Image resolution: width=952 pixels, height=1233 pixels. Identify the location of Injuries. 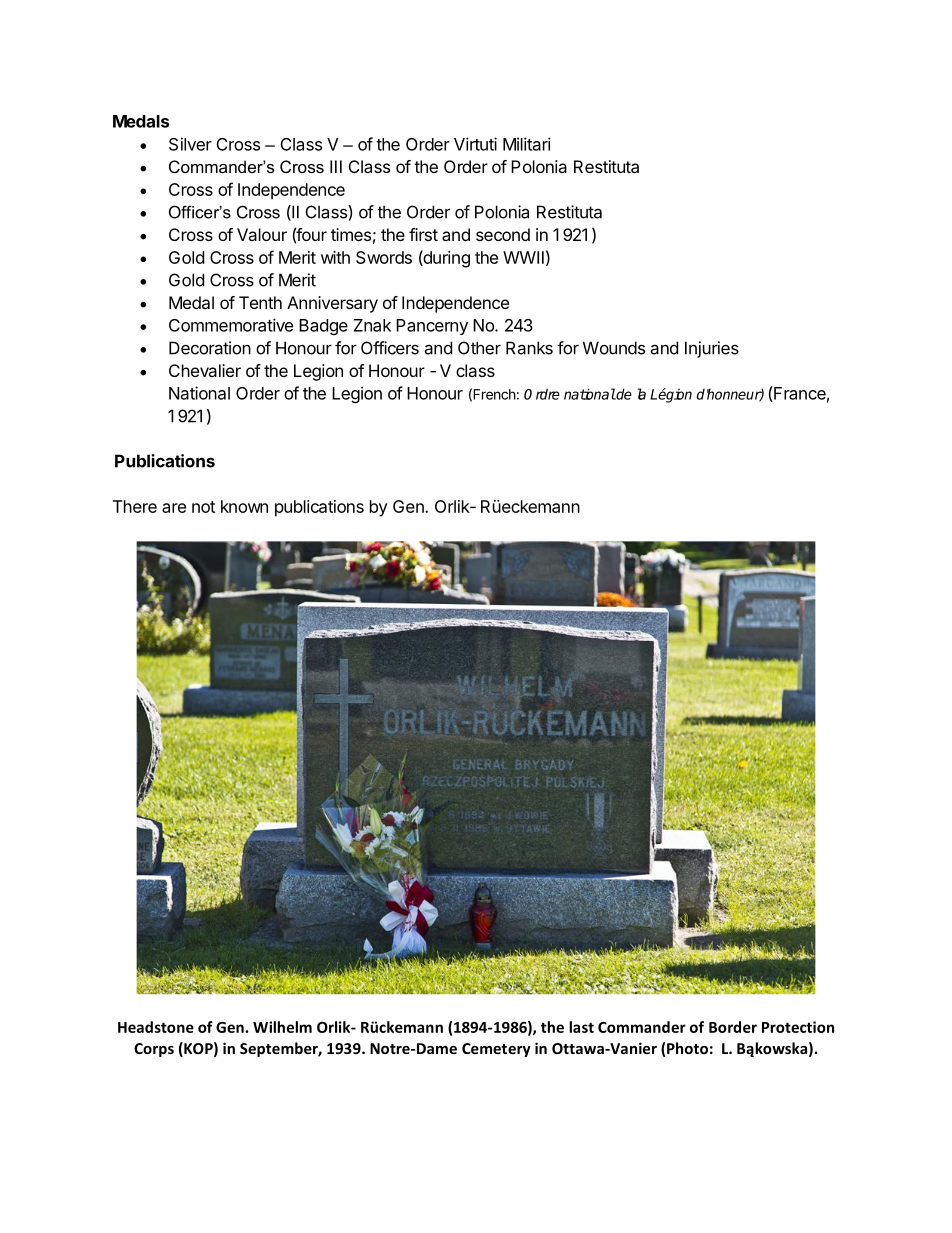
(712, 349).
